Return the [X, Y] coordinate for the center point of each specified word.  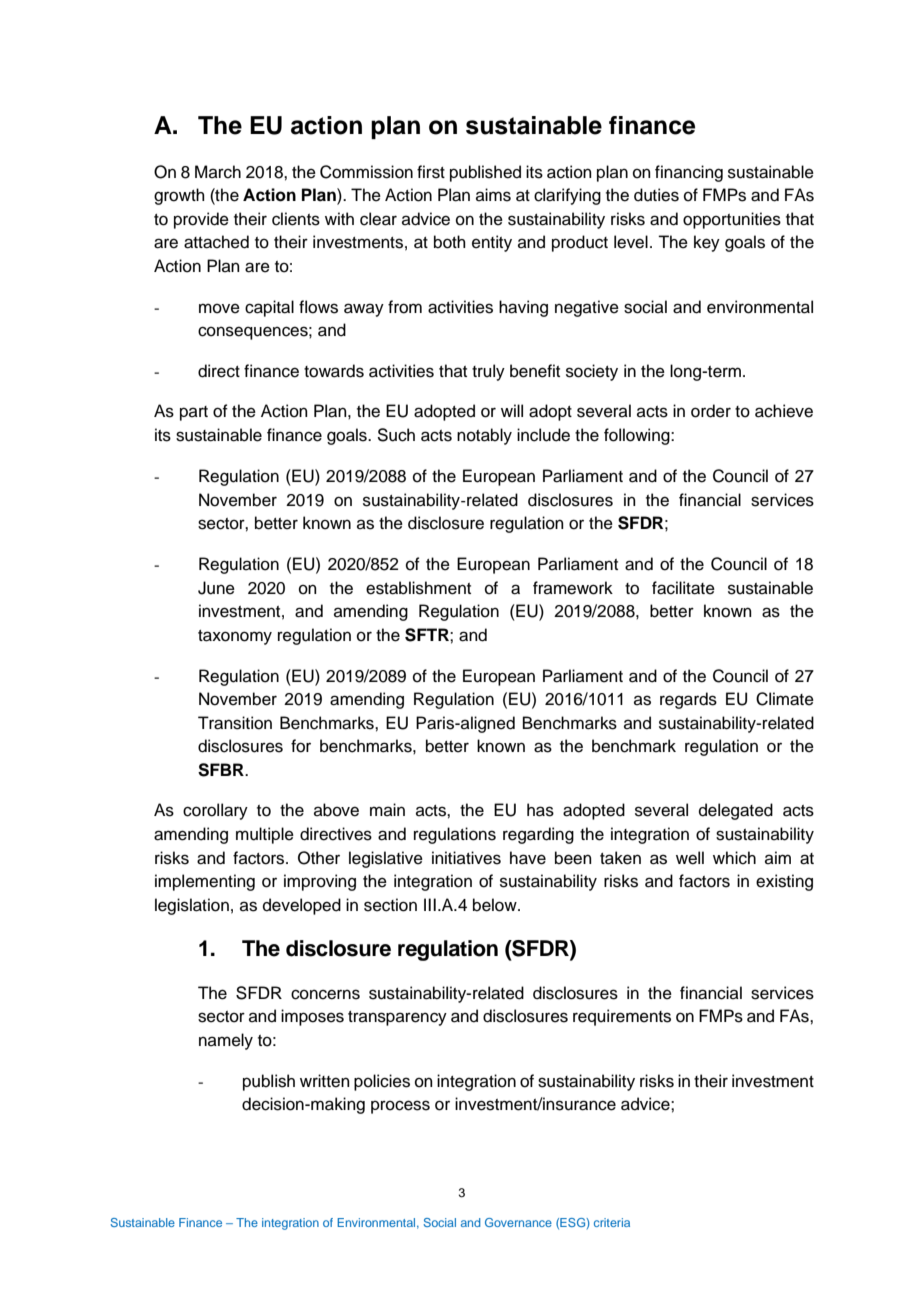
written [325, 1081]
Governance [518, 1222]
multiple [265, 835]
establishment [418, 588]
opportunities [732, 220]
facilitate [683, 588]
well [690, 858]
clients [296, 219]
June [216, 588]
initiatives [466, 858]
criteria [612, 1222]
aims [493, 195]
